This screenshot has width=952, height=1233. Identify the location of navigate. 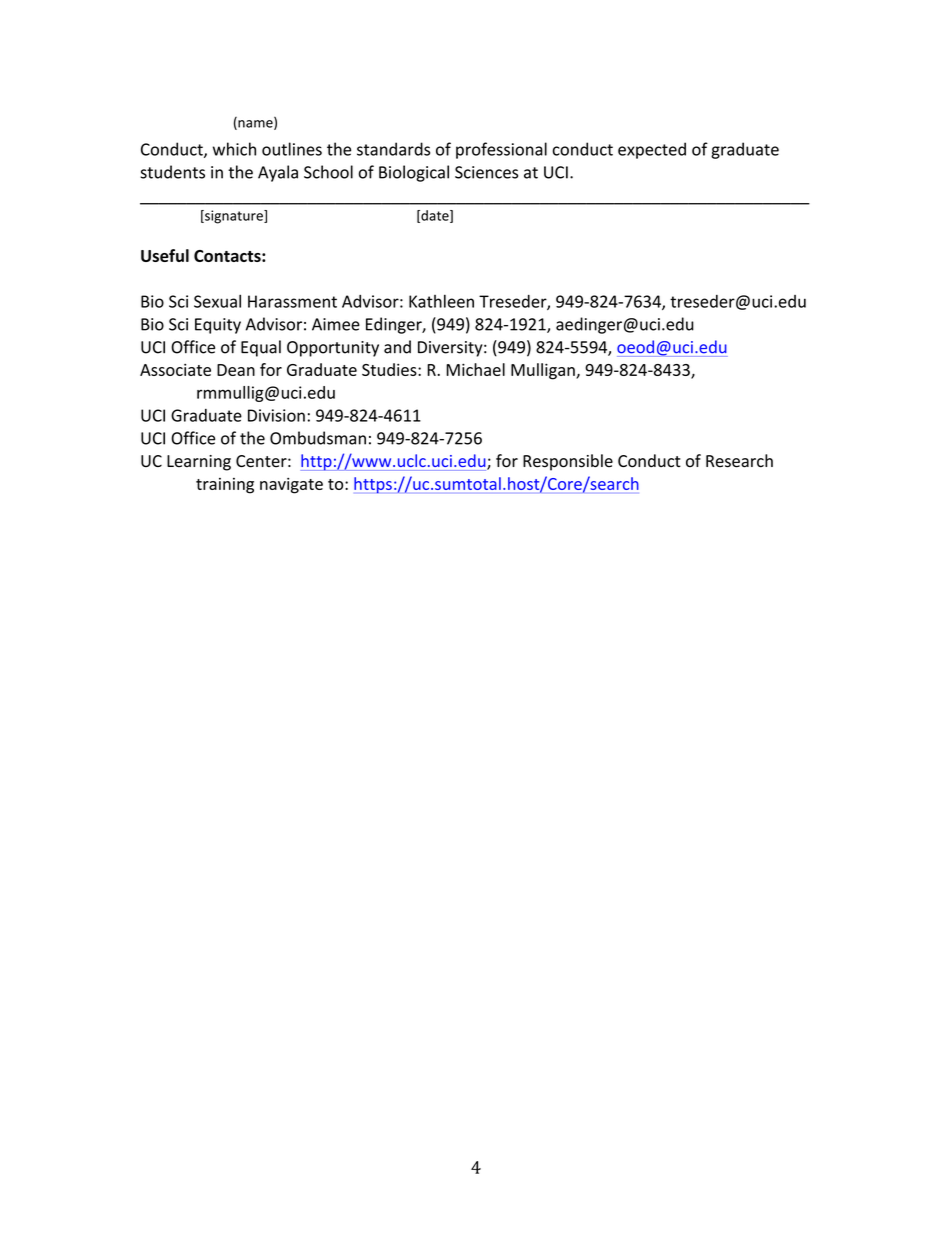
(291, 485).
